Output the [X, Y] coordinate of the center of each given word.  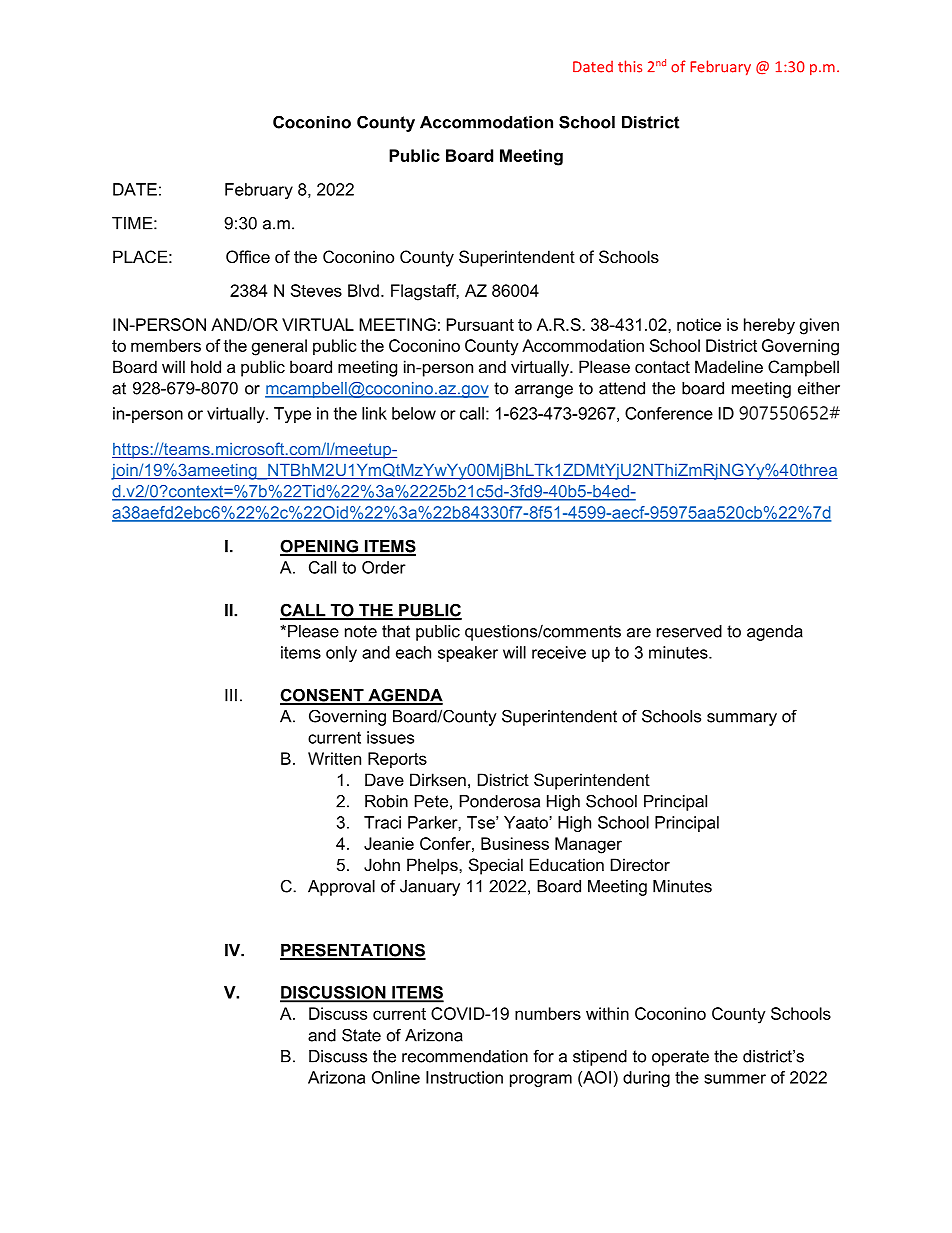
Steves [316, 290]
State [361, 1035]
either [819, 388]
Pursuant [480, 324]
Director [640, 864]
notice [699, 324]
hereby [769, 326]
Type [292, 415]
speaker [468, 654]
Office [248, 256]
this [630, 66]
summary [742, 719]
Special [496, 866]
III [231, 695]
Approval [341, 888]
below [414, 413]
